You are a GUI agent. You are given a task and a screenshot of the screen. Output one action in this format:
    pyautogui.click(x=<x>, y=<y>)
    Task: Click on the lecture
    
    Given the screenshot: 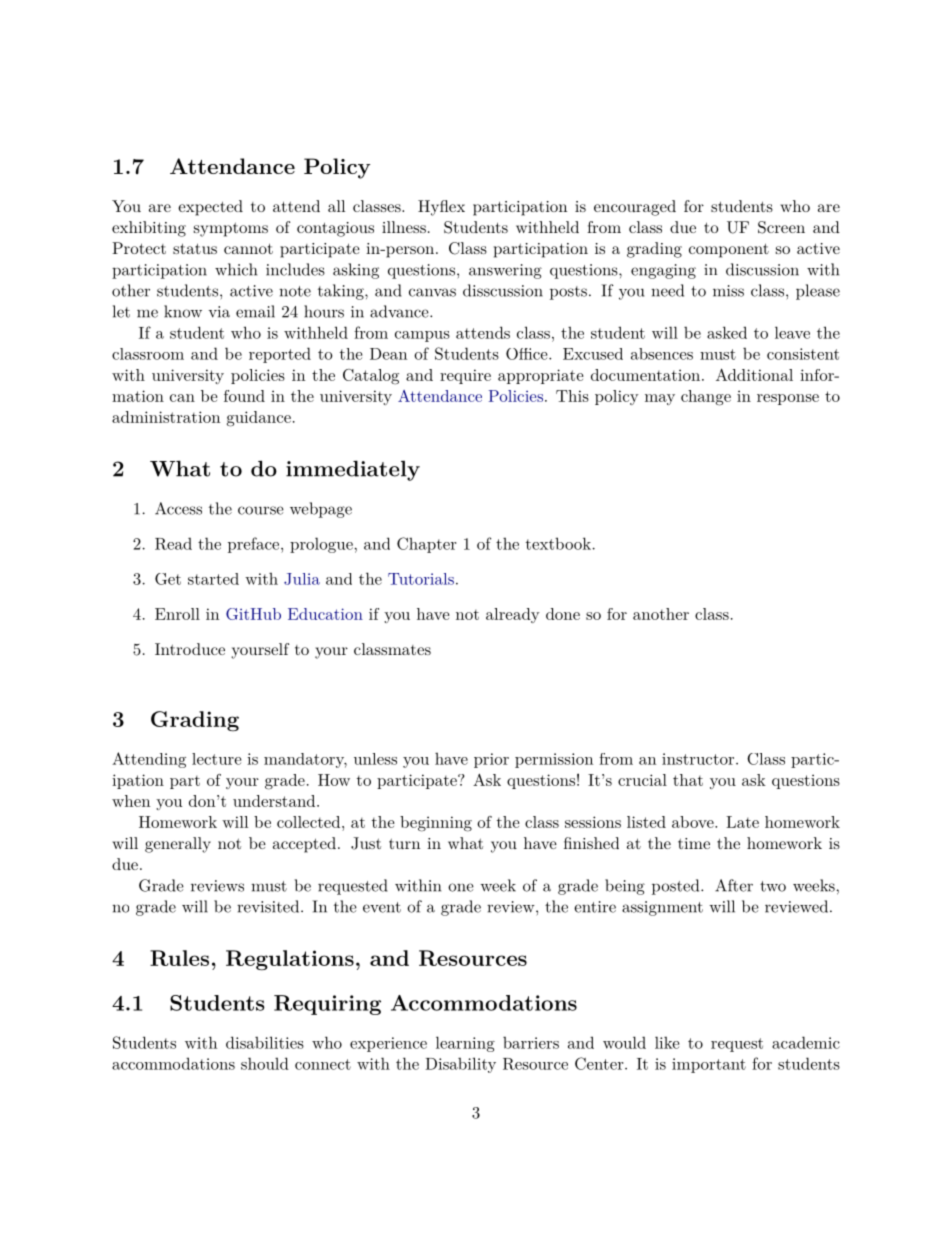 What is the action you would take?
    pyautogui.click(x=216, y=759)
